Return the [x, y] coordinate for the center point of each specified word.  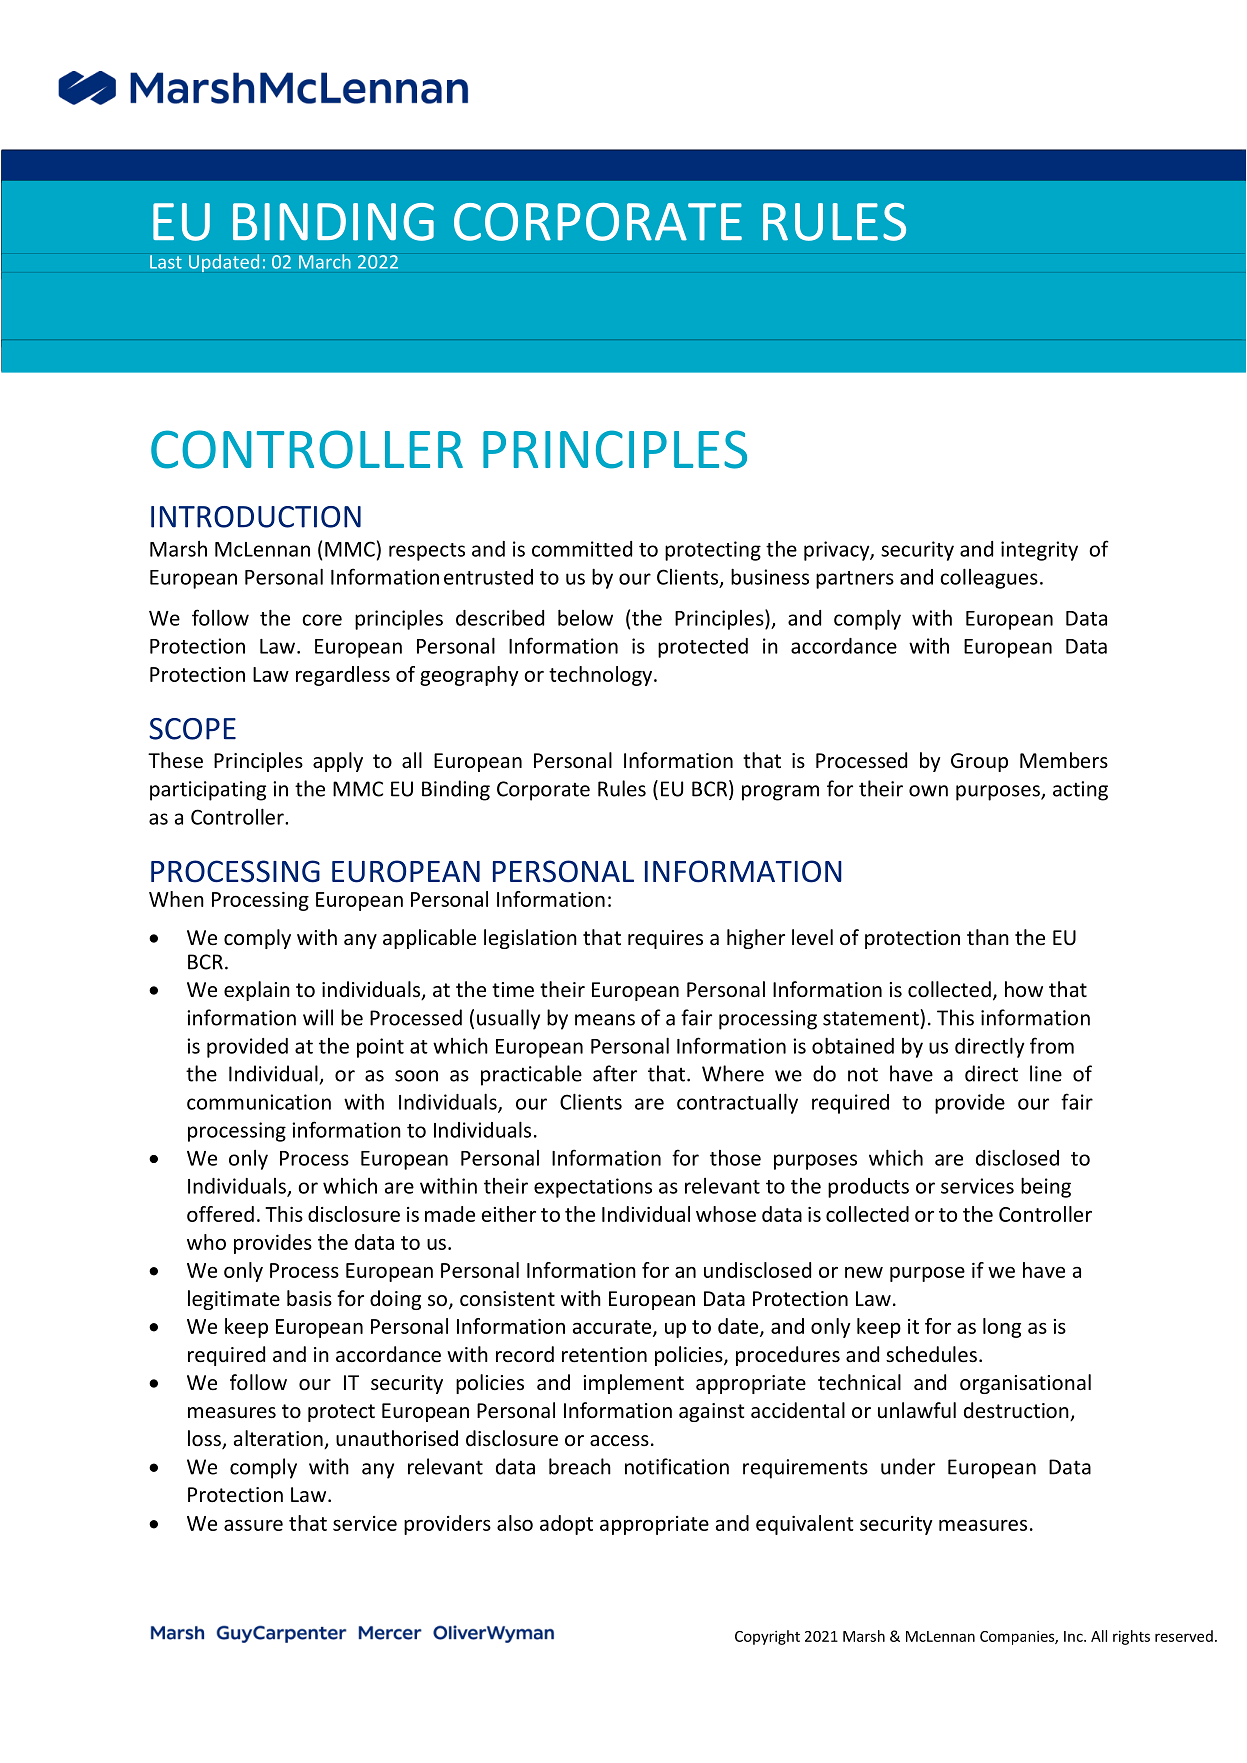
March [325, 261]
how [1024, 989]
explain [257, 991]
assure [253, 1525]
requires [665, 939]
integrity [1039, 551]
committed [582, 549]
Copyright [767, 1637]
